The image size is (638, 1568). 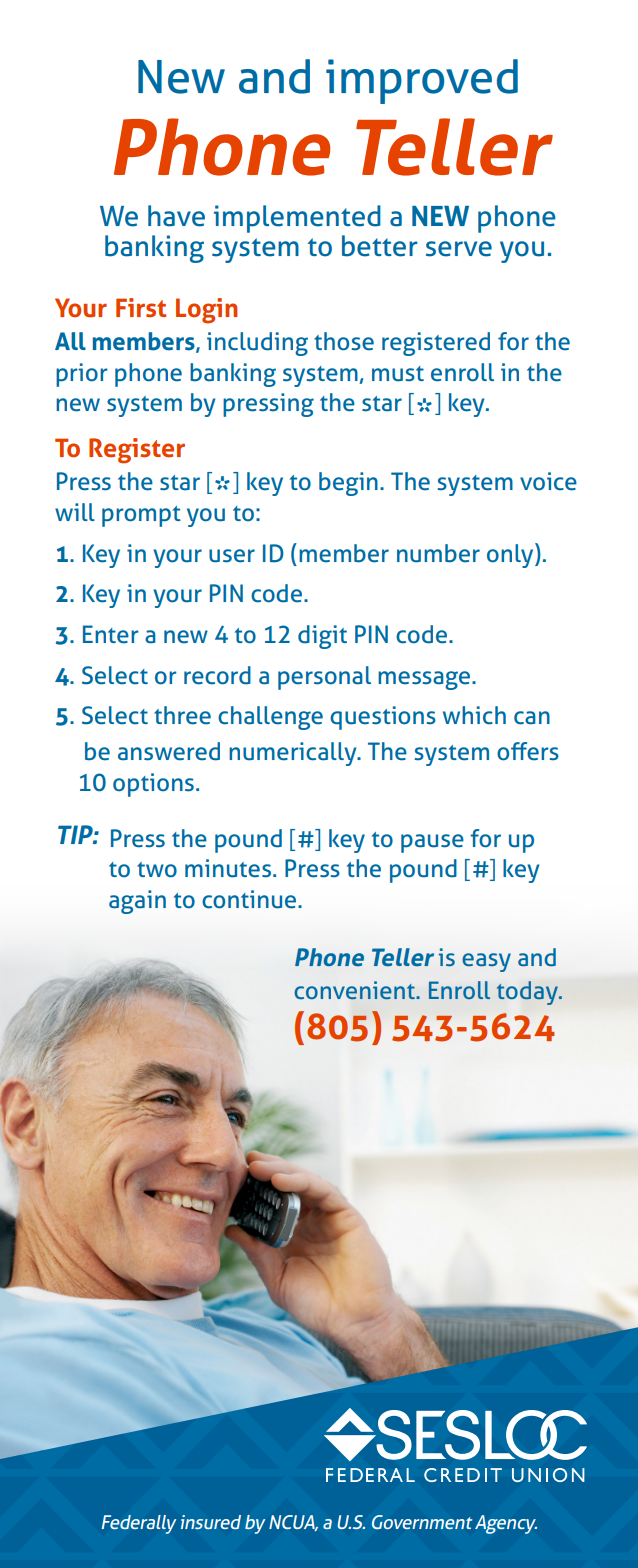 I want to click on must, so click(x=398, y=374).
